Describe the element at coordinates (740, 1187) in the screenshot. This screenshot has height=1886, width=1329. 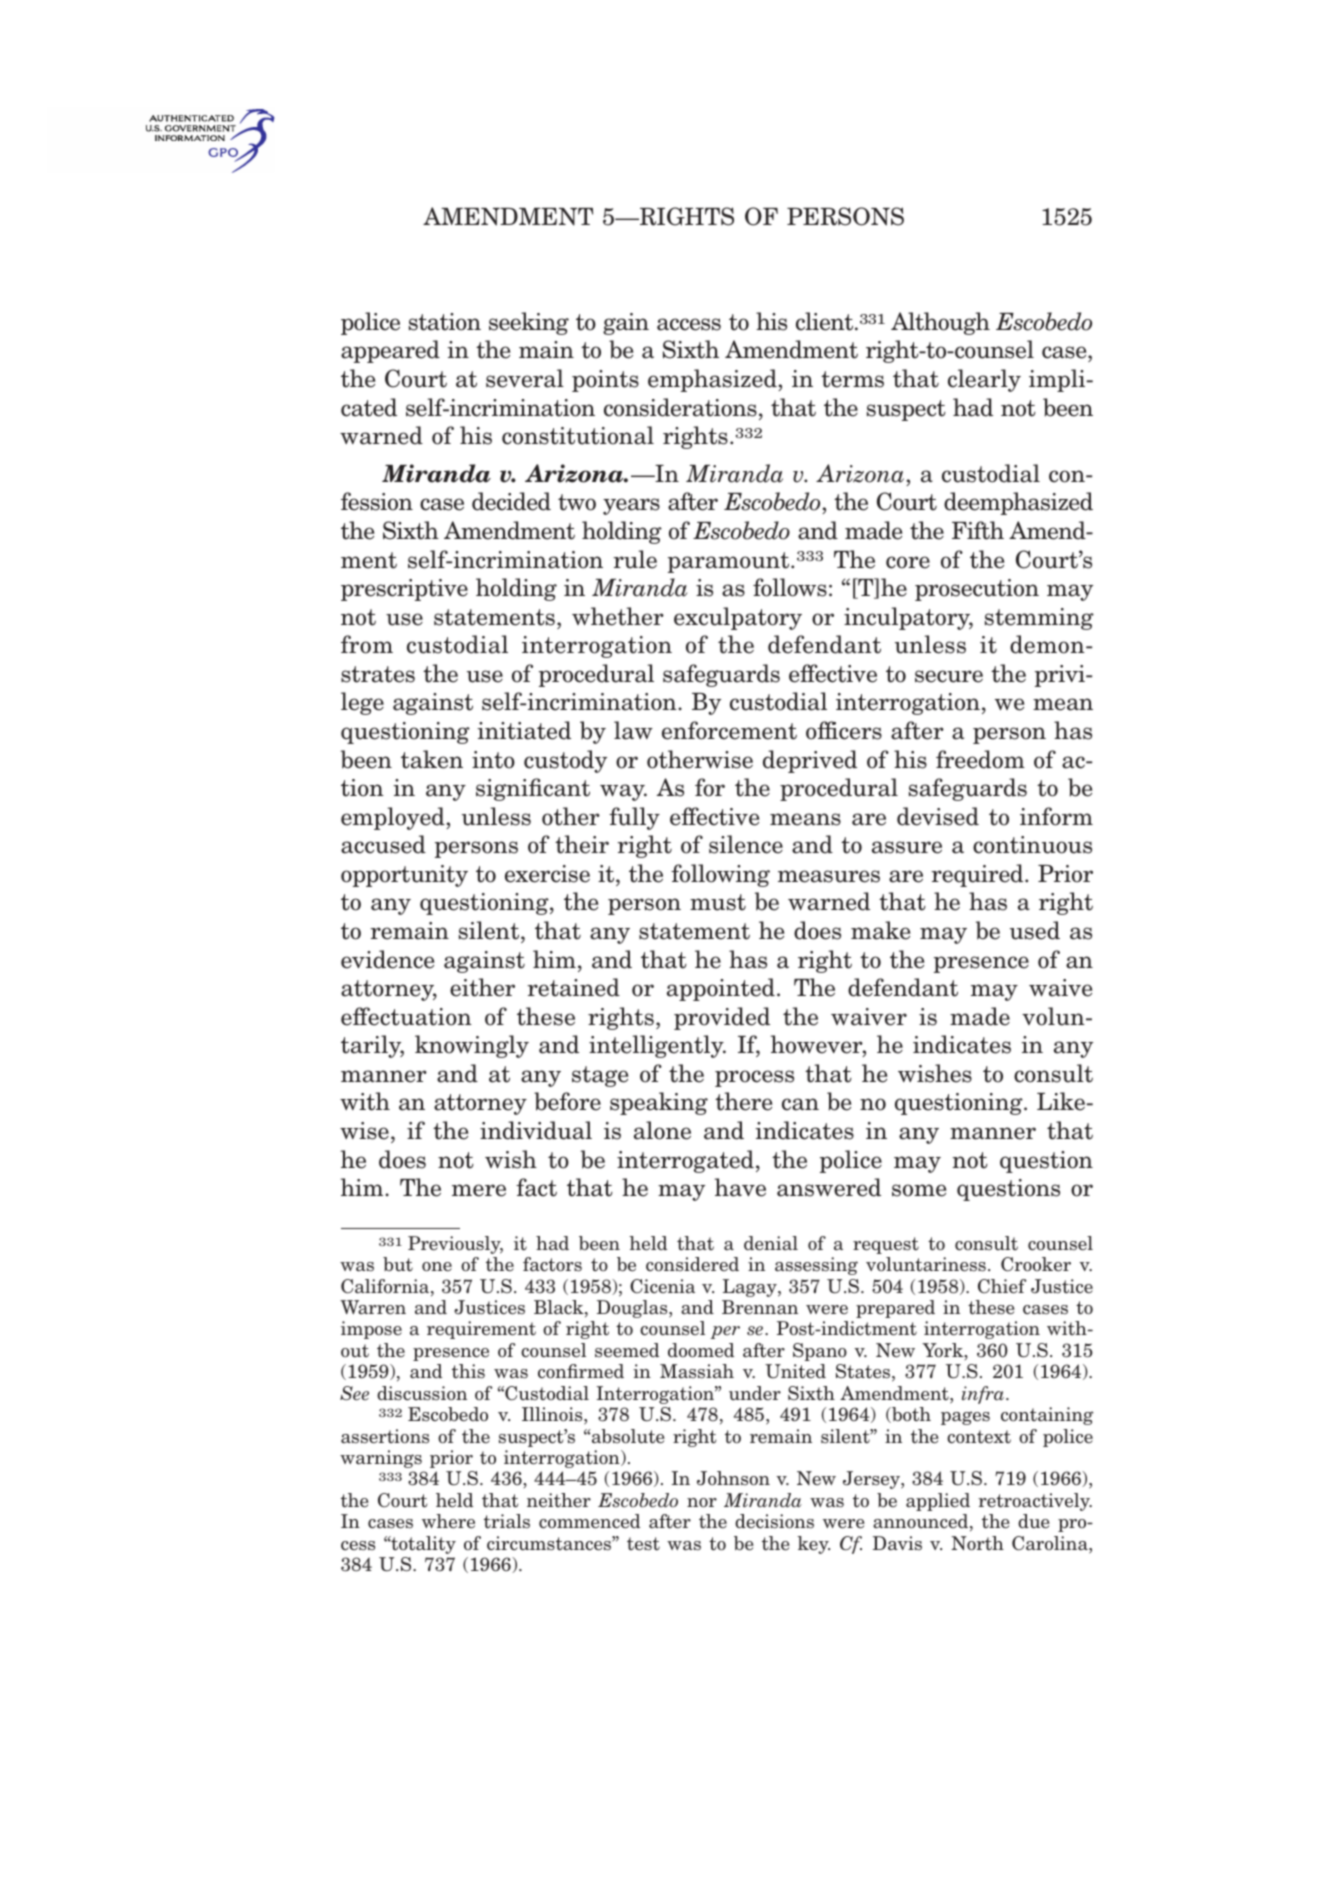
I see `have` at that location.
